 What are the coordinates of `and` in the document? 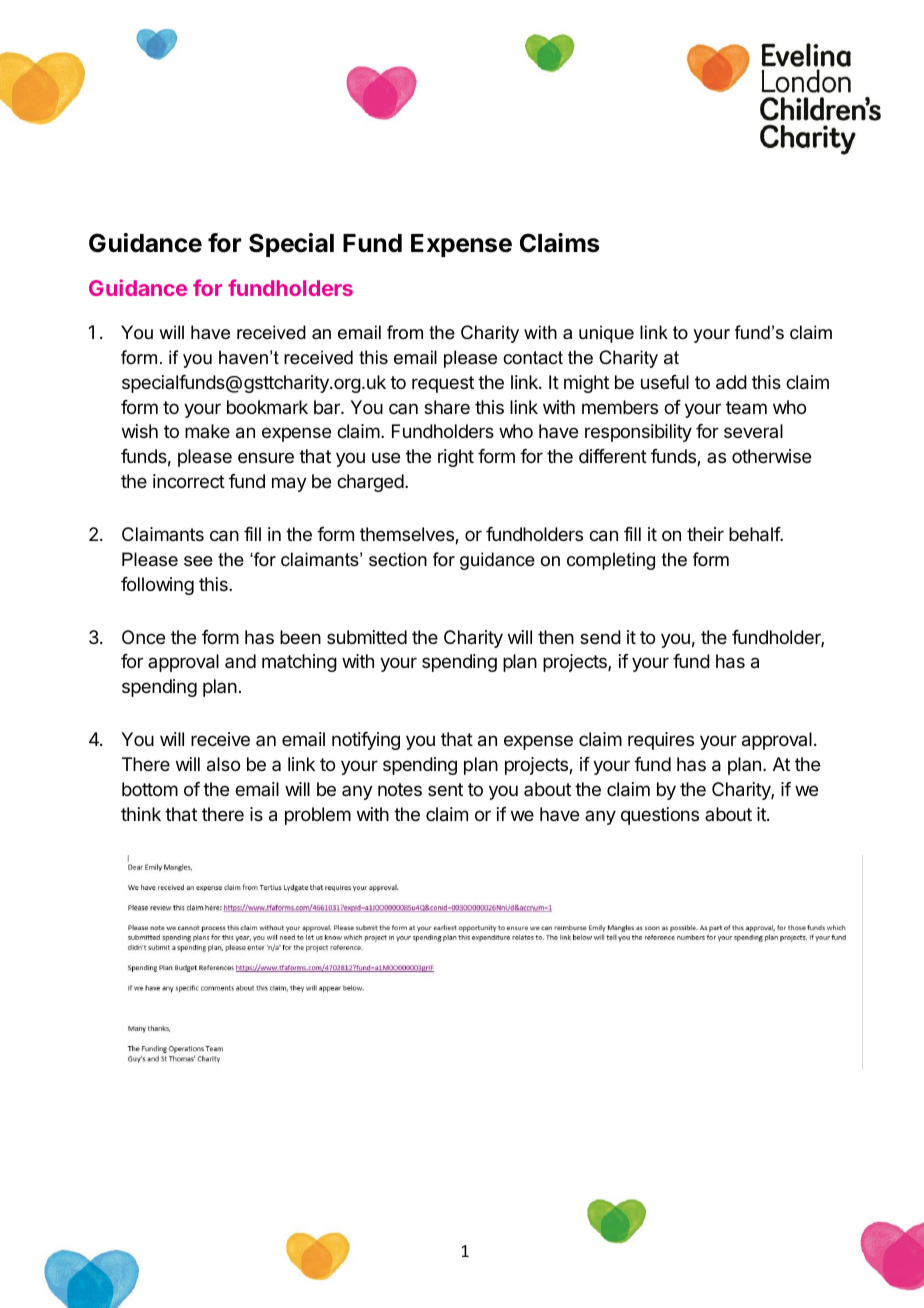 It's located at (240, 661).
